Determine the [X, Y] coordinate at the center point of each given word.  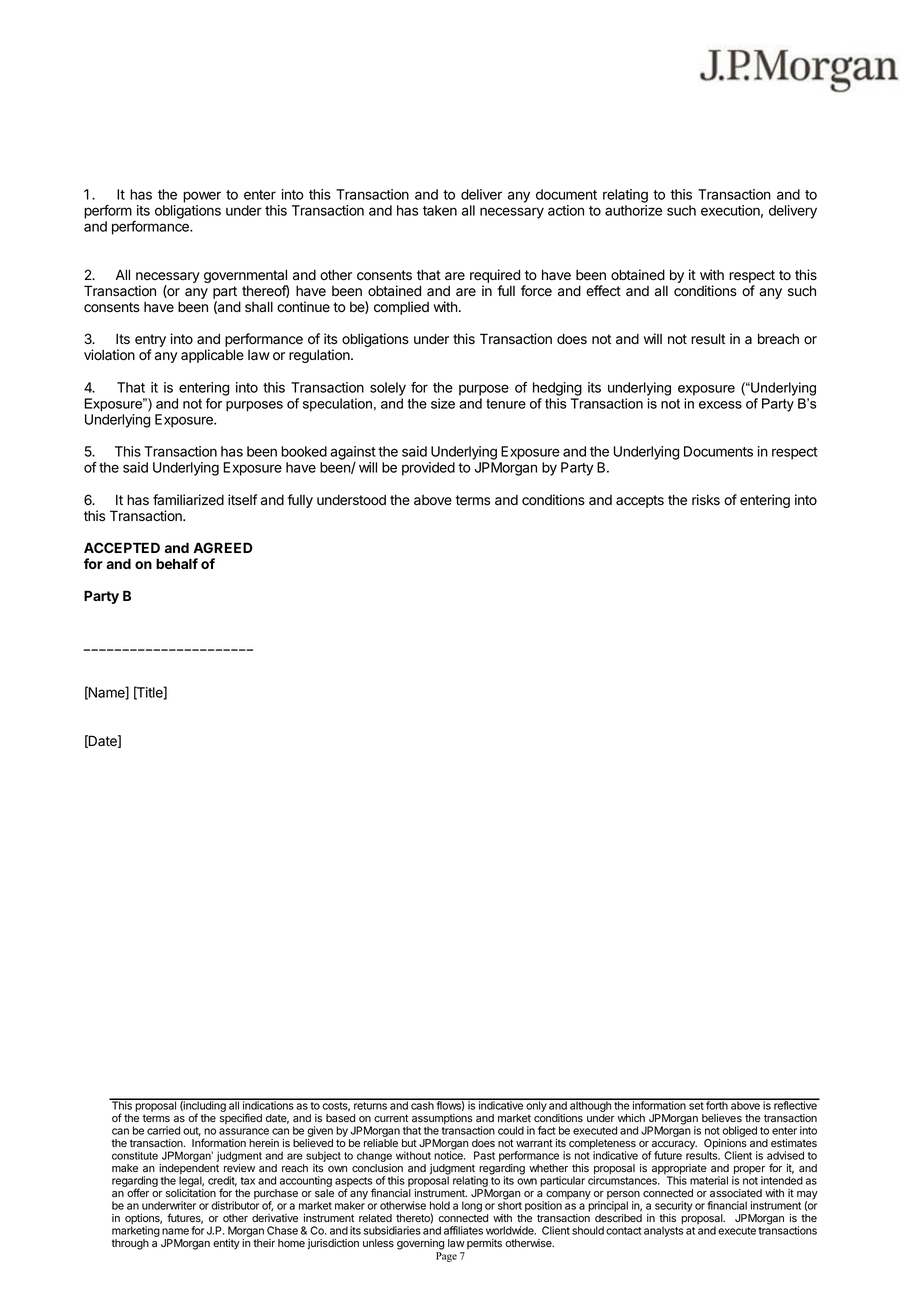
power [202, 197]
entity [226, 1244]
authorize [633, 210]
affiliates [463, 1230]
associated [736, 1193]
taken [440, 210]
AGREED [223, 547]
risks [706, 500]
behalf [177, 563]
